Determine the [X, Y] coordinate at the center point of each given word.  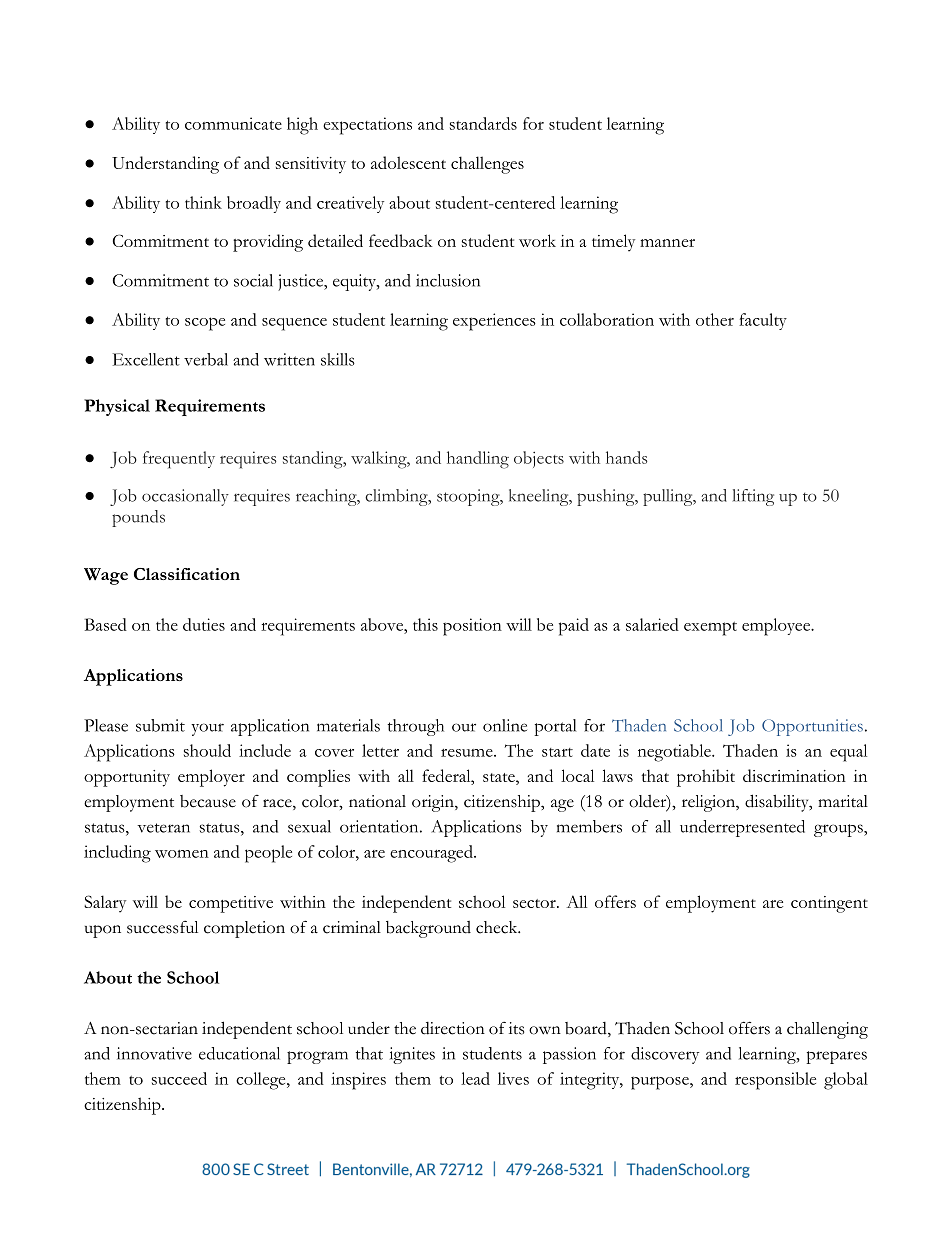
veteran [163, 828]
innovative [154, 1053]
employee [777, 627]
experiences [494, 322]
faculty [763, 321]
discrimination [794, 775]
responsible [775, 1081]
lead [475, 1078]
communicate [233, 123]
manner [667, 243]
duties [204, 624]
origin [434, 803]
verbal [206, 359]
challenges [487, 165]
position [472, 627]
